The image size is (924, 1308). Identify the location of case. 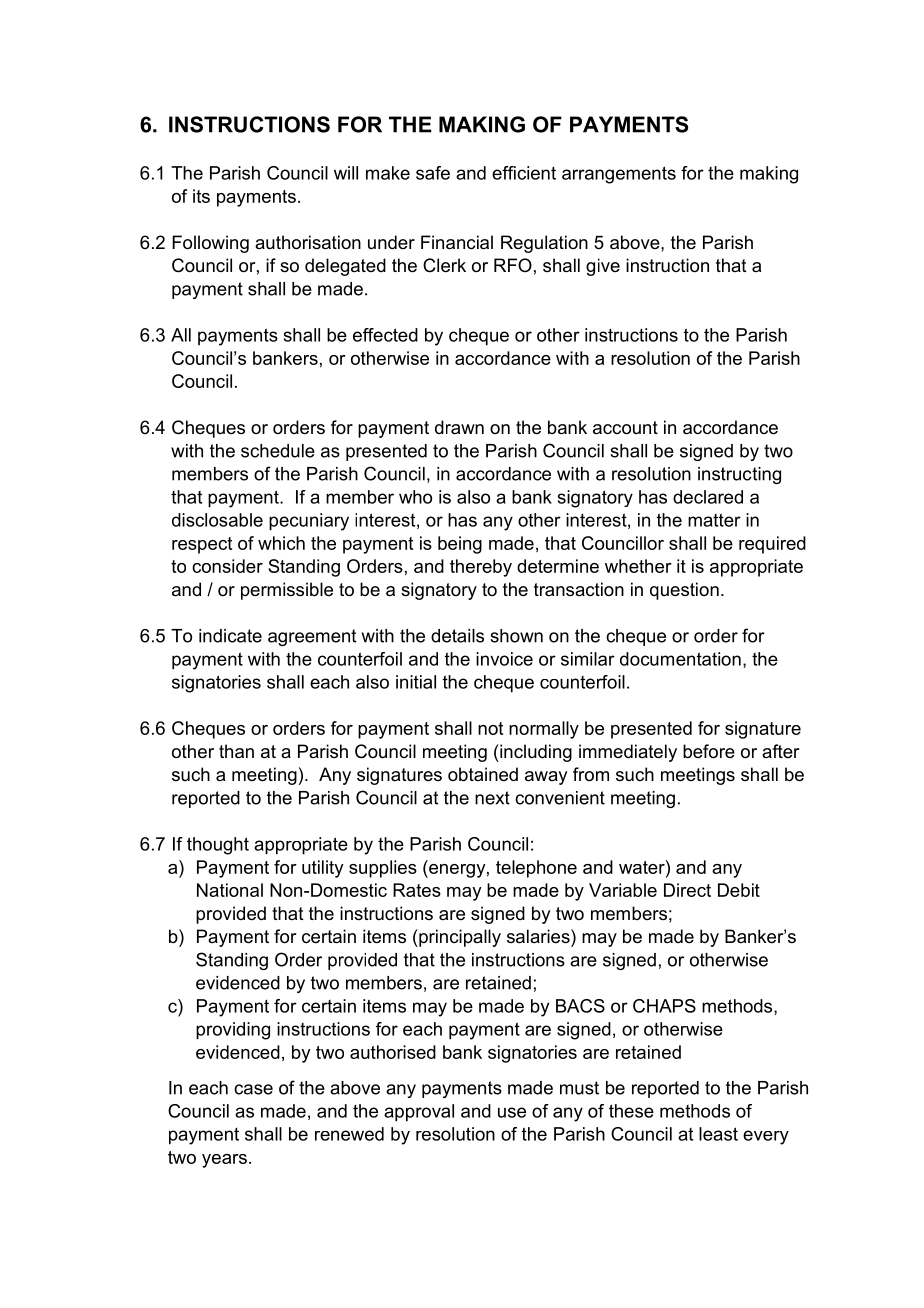
(253, 1089).
